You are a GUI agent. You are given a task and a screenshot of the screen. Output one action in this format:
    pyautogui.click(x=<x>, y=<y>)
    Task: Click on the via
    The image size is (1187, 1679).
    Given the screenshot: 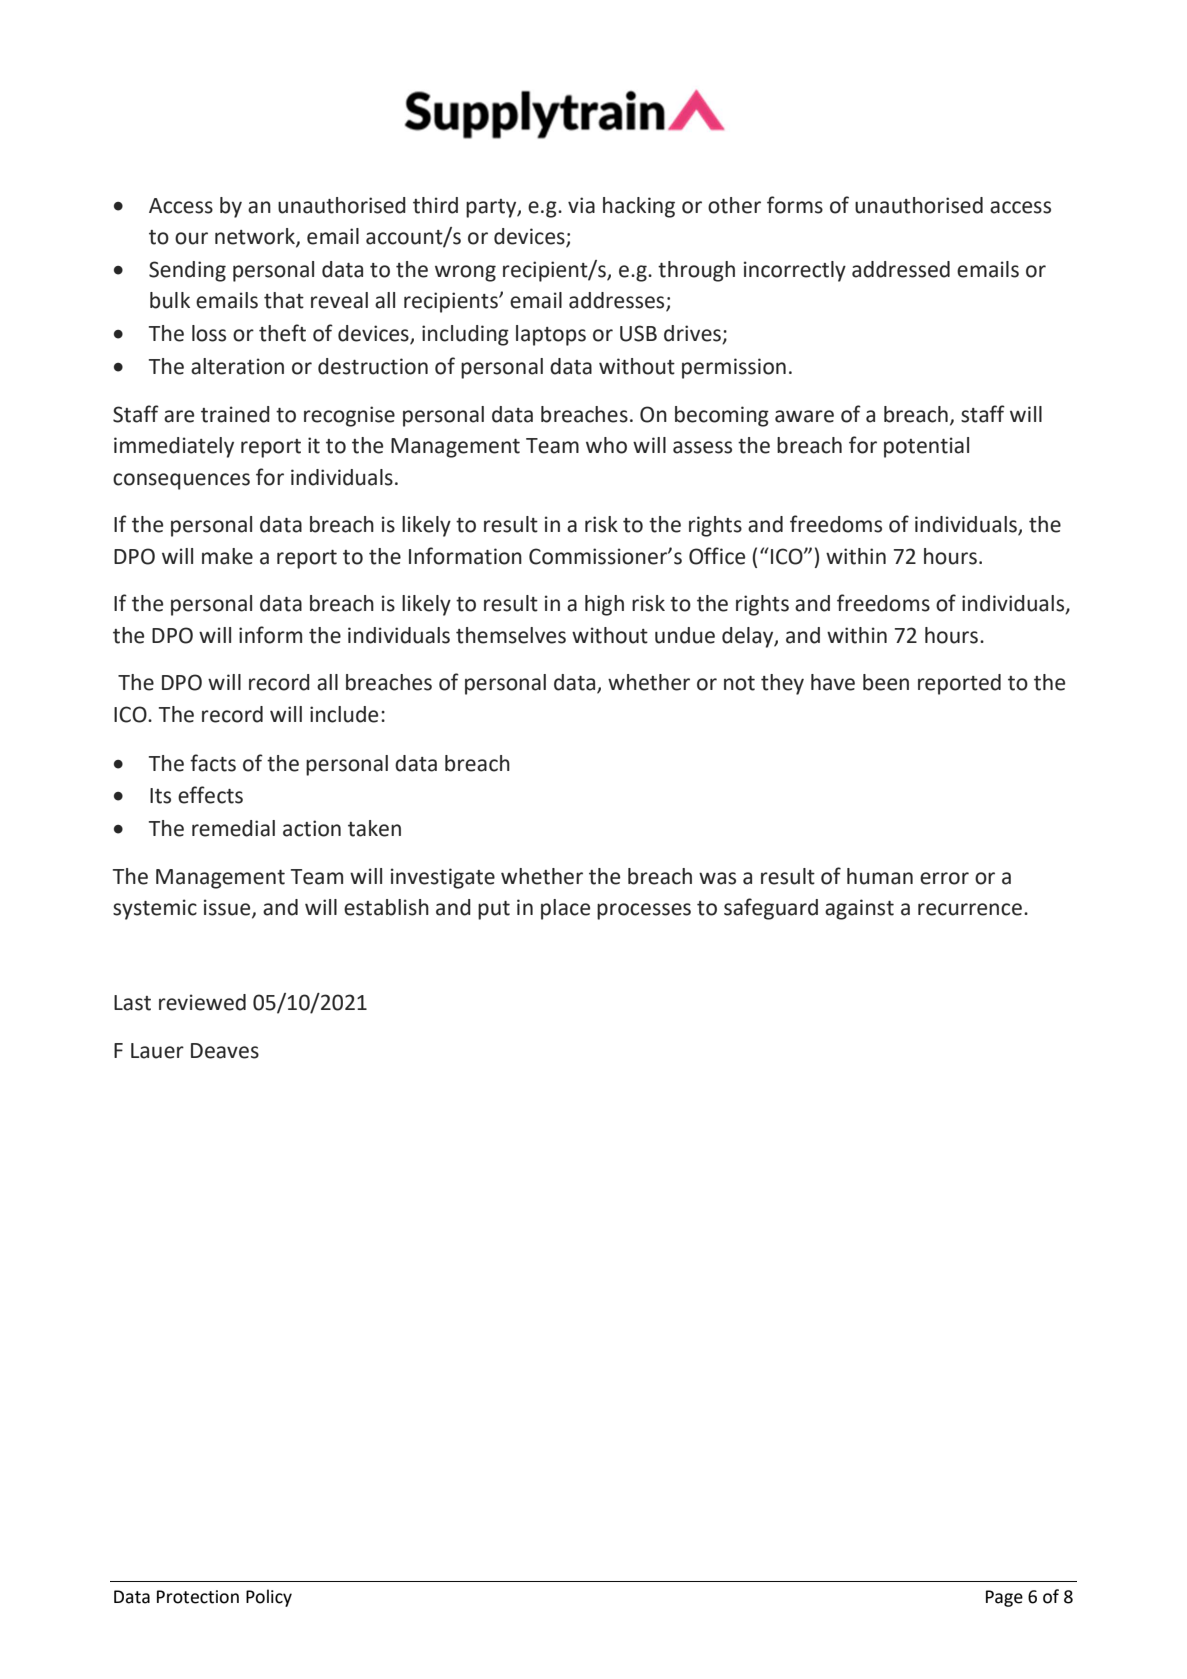 What is the action you would take?
    pyautogui.click(x=581, y=205)
